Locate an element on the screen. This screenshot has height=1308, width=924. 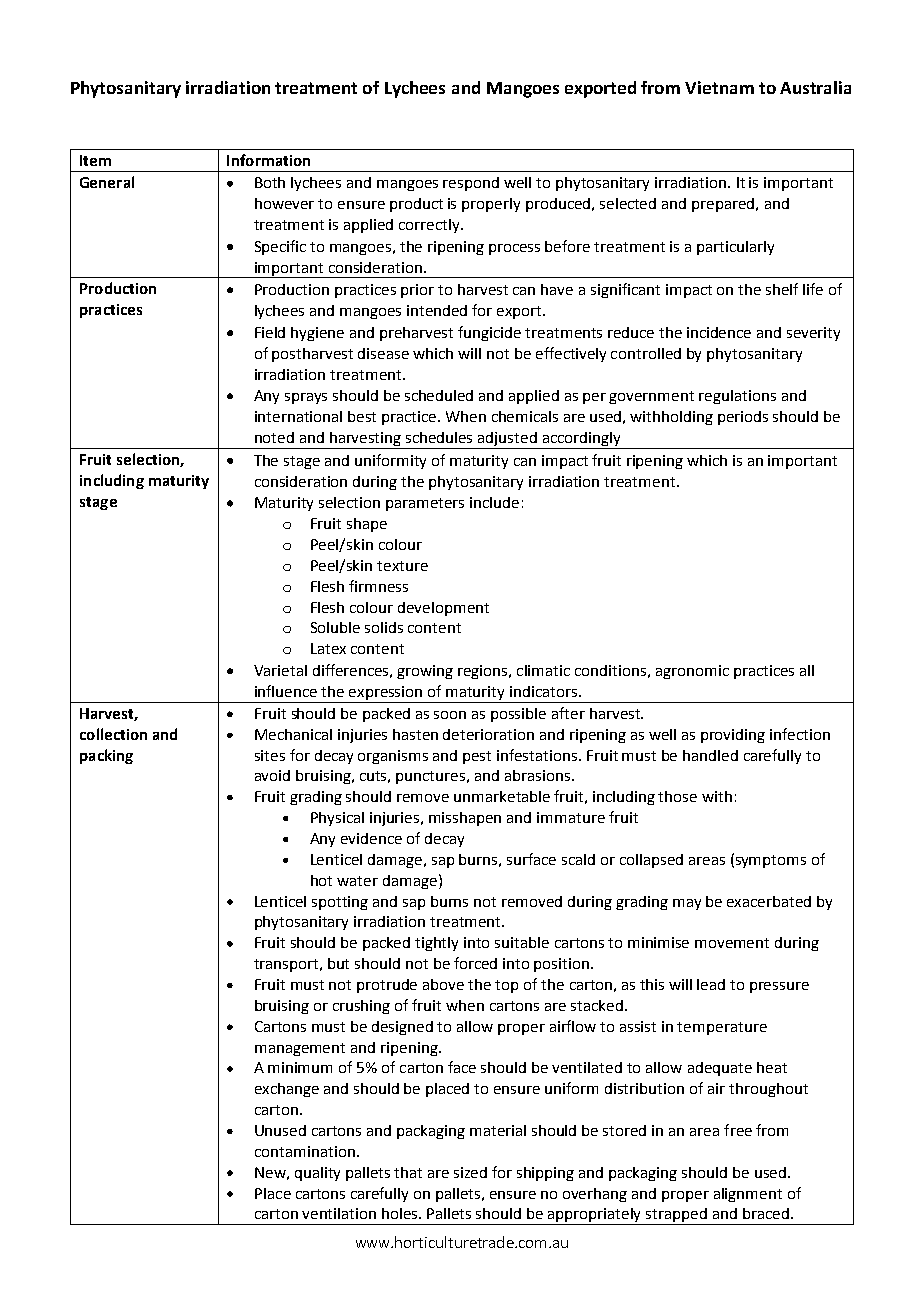
agronomic is located at coordinates (692, 672).
